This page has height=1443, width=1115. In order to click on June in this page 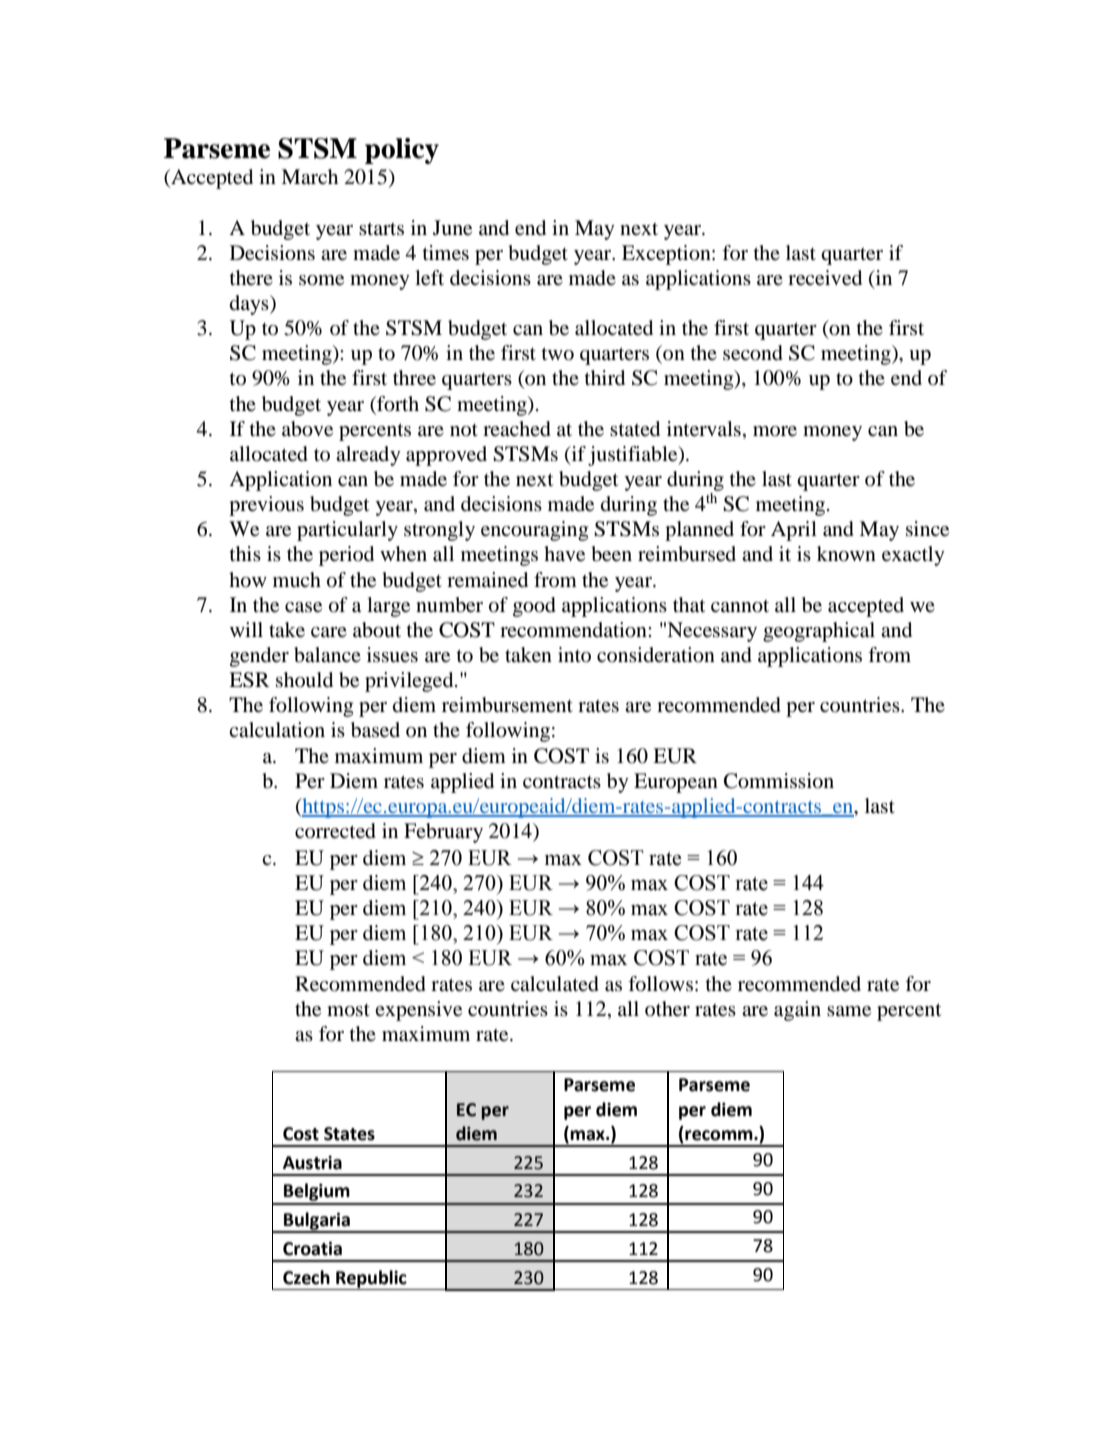, I will do `click(452, 228)`.
